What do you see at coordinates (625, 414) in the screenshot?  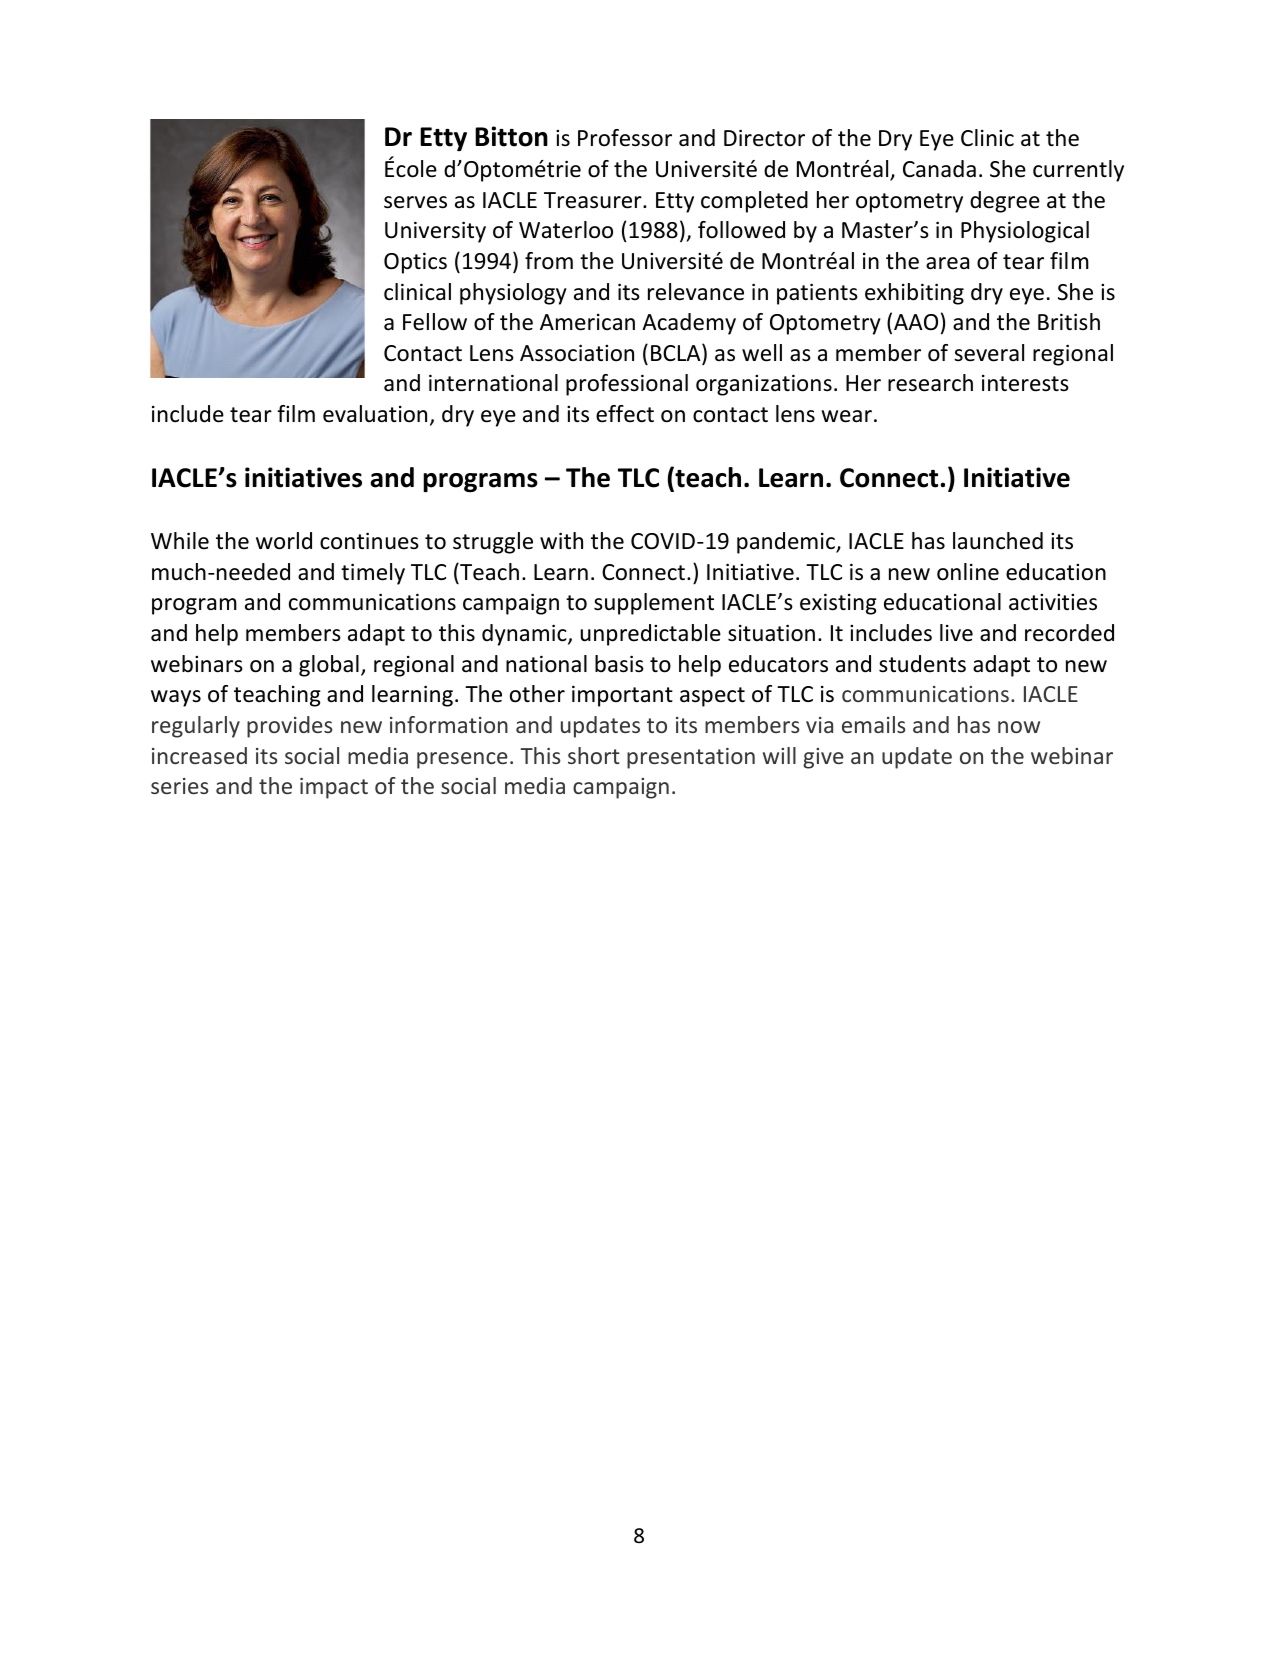 I see `effect` at bounding box center [625, 414].
